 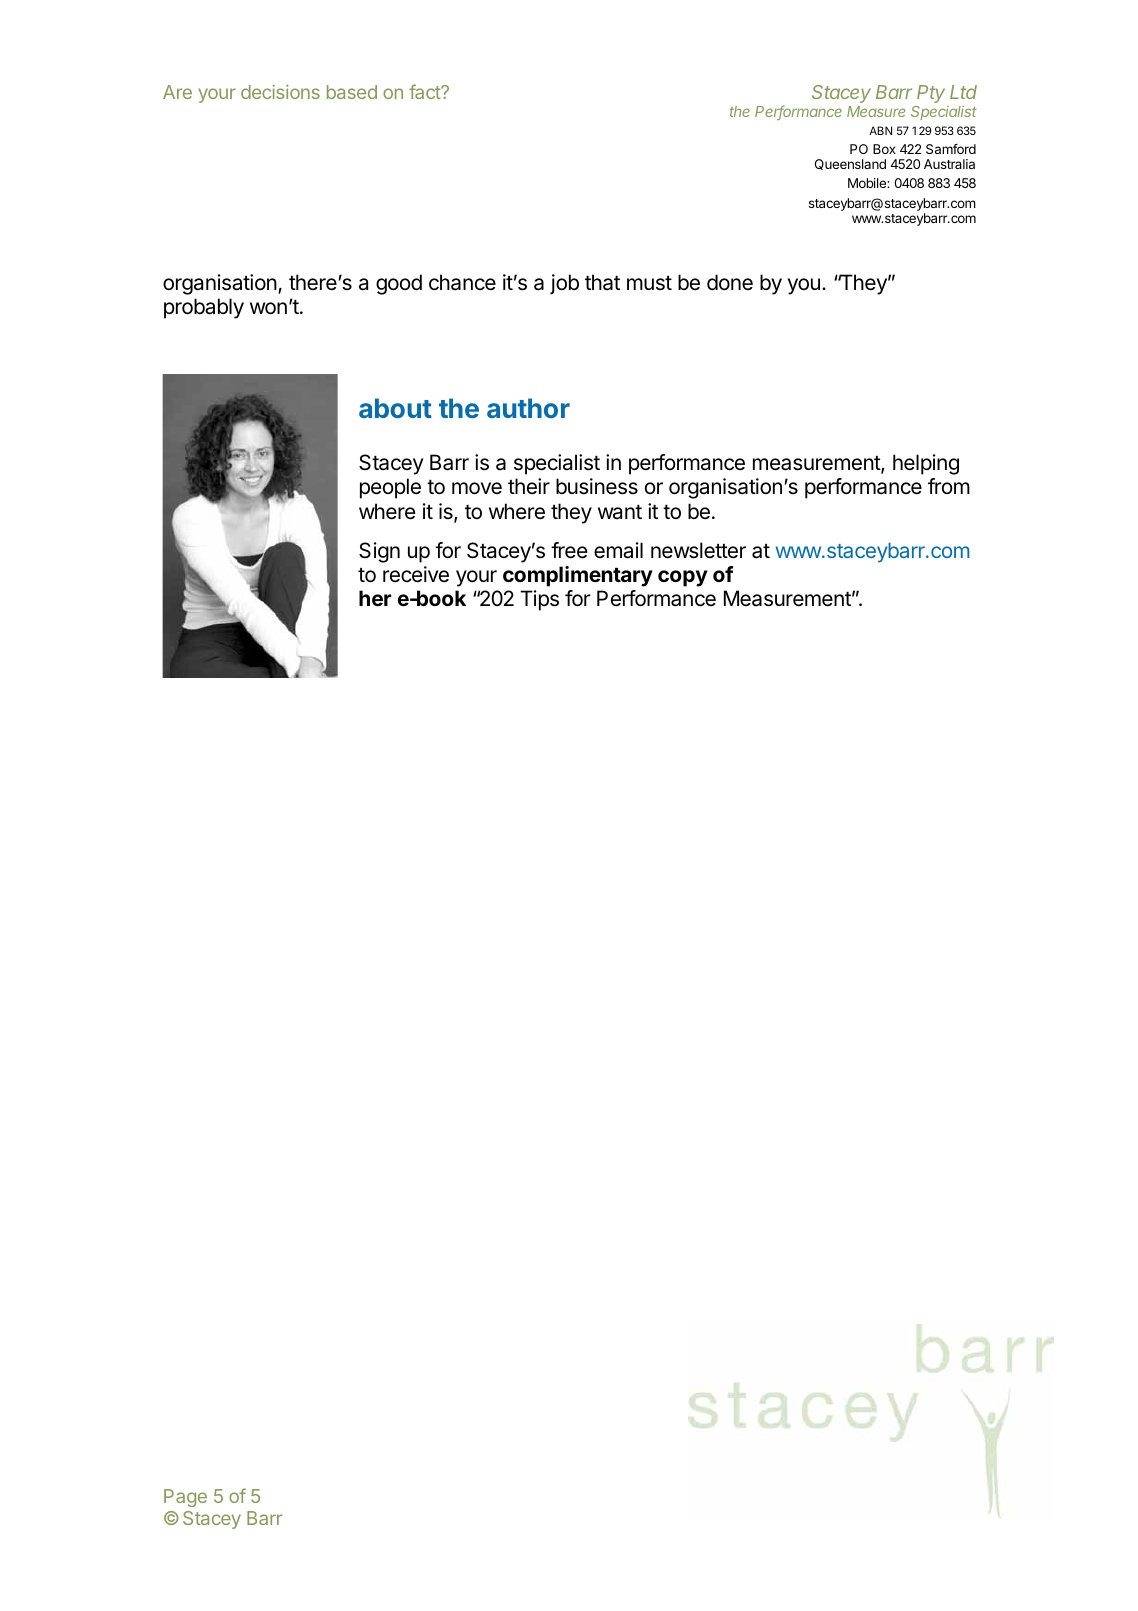 I want to click on free, so click(x=569, y=550).
